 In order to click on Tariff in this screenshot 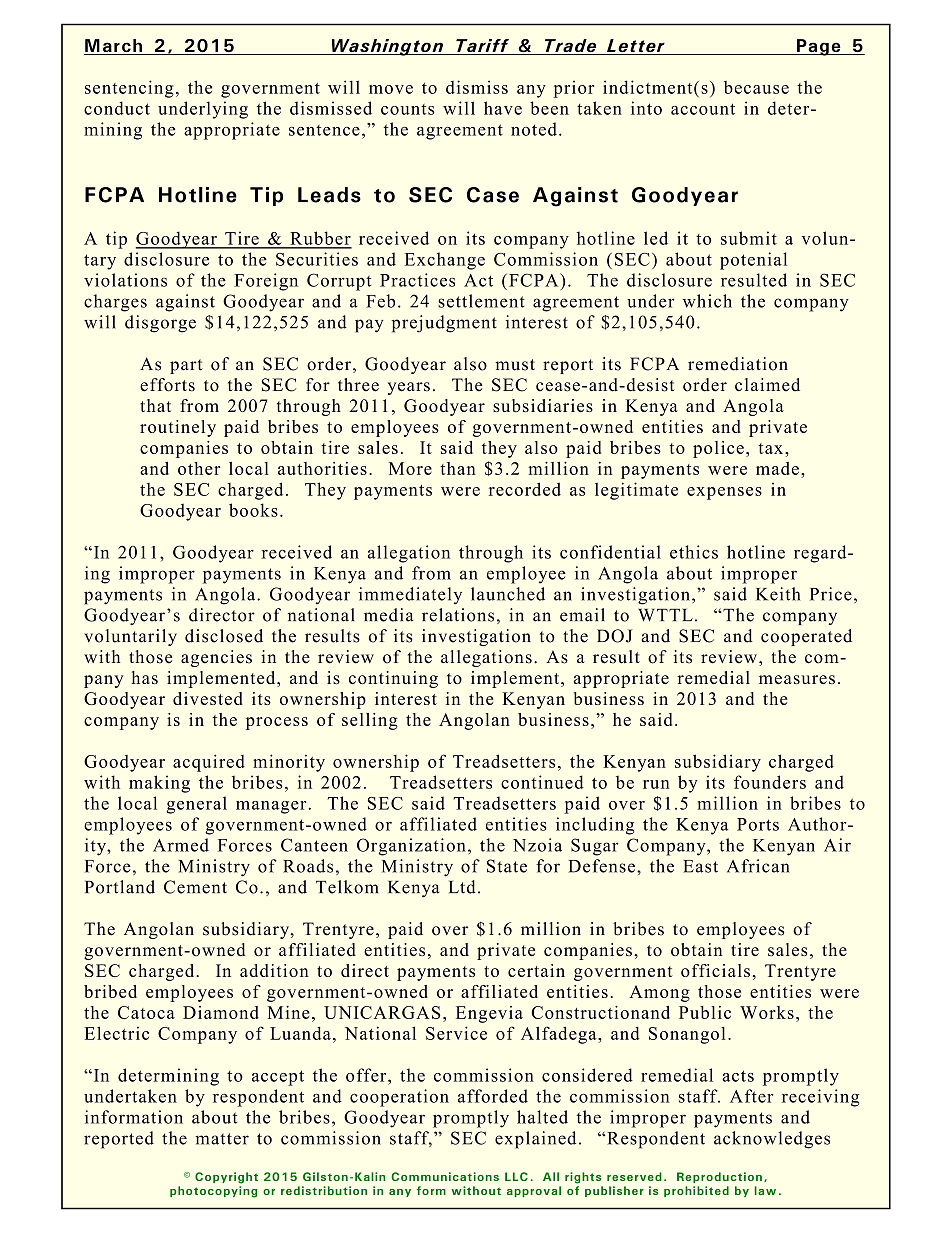, I will do `click(482, 47)`.
